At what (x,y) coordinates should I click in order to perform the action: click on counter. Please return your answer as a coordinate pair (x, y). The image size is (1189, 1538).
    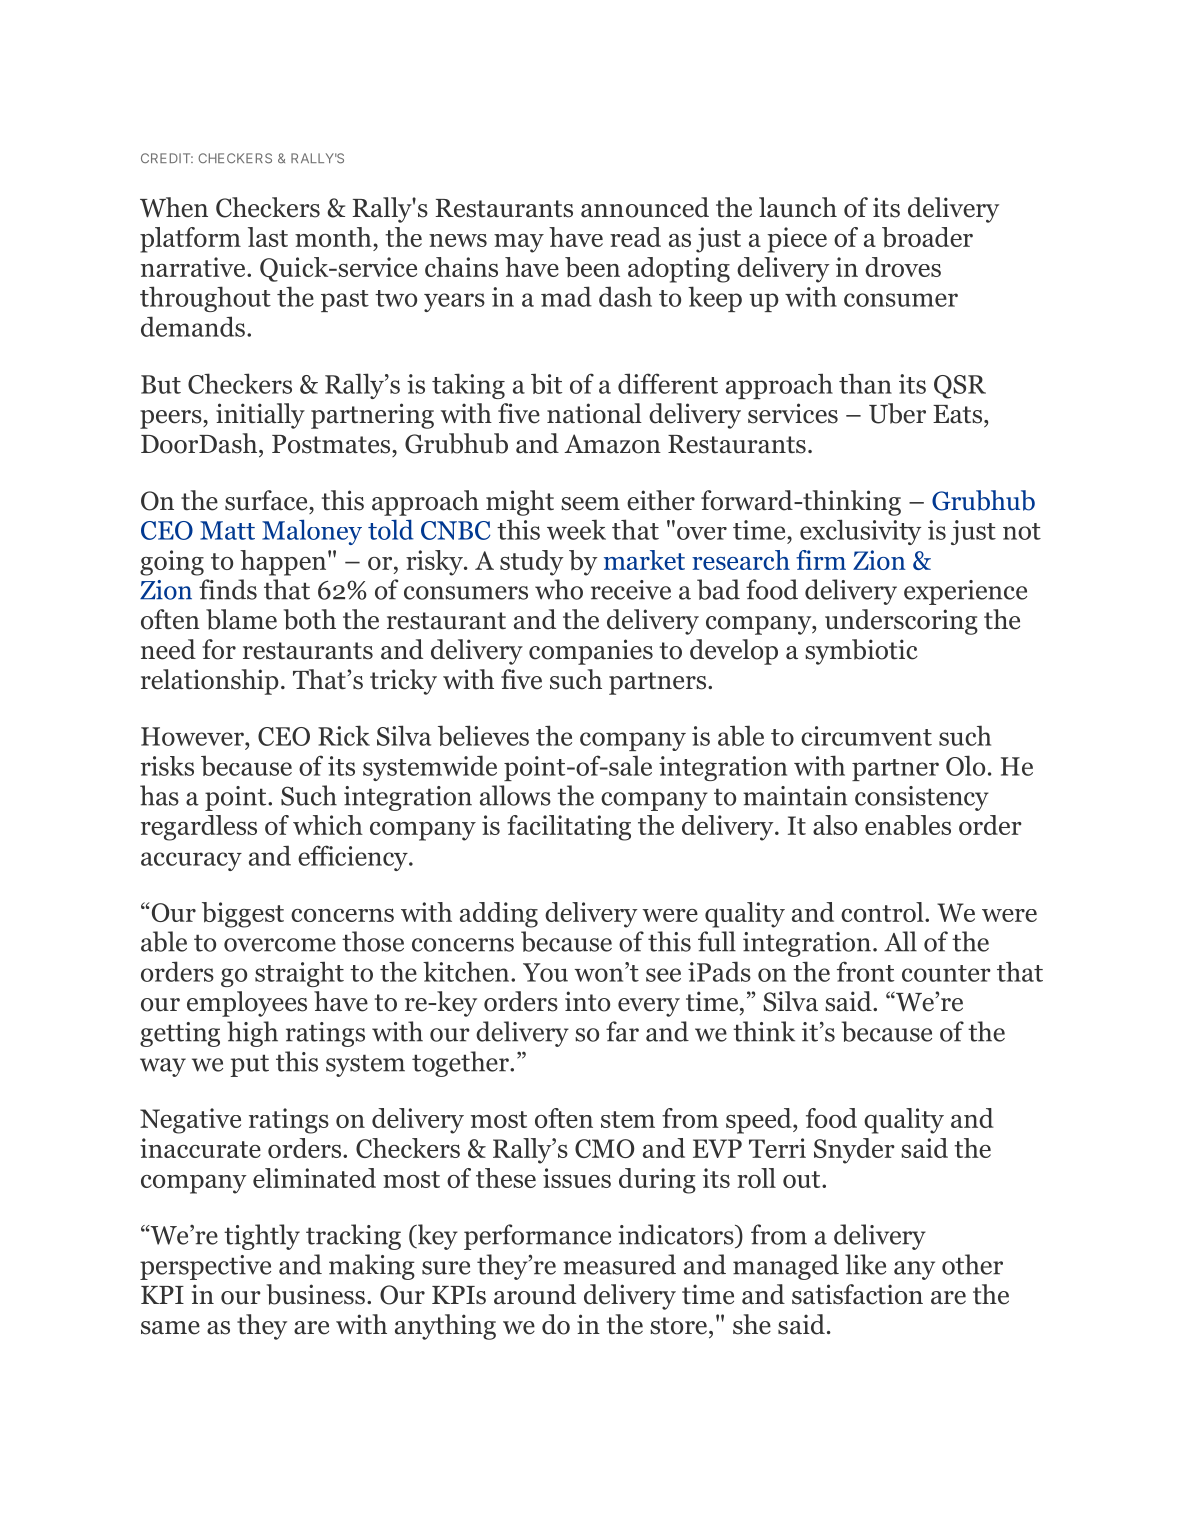
    Looking at the image, I should click on (946, 973).
